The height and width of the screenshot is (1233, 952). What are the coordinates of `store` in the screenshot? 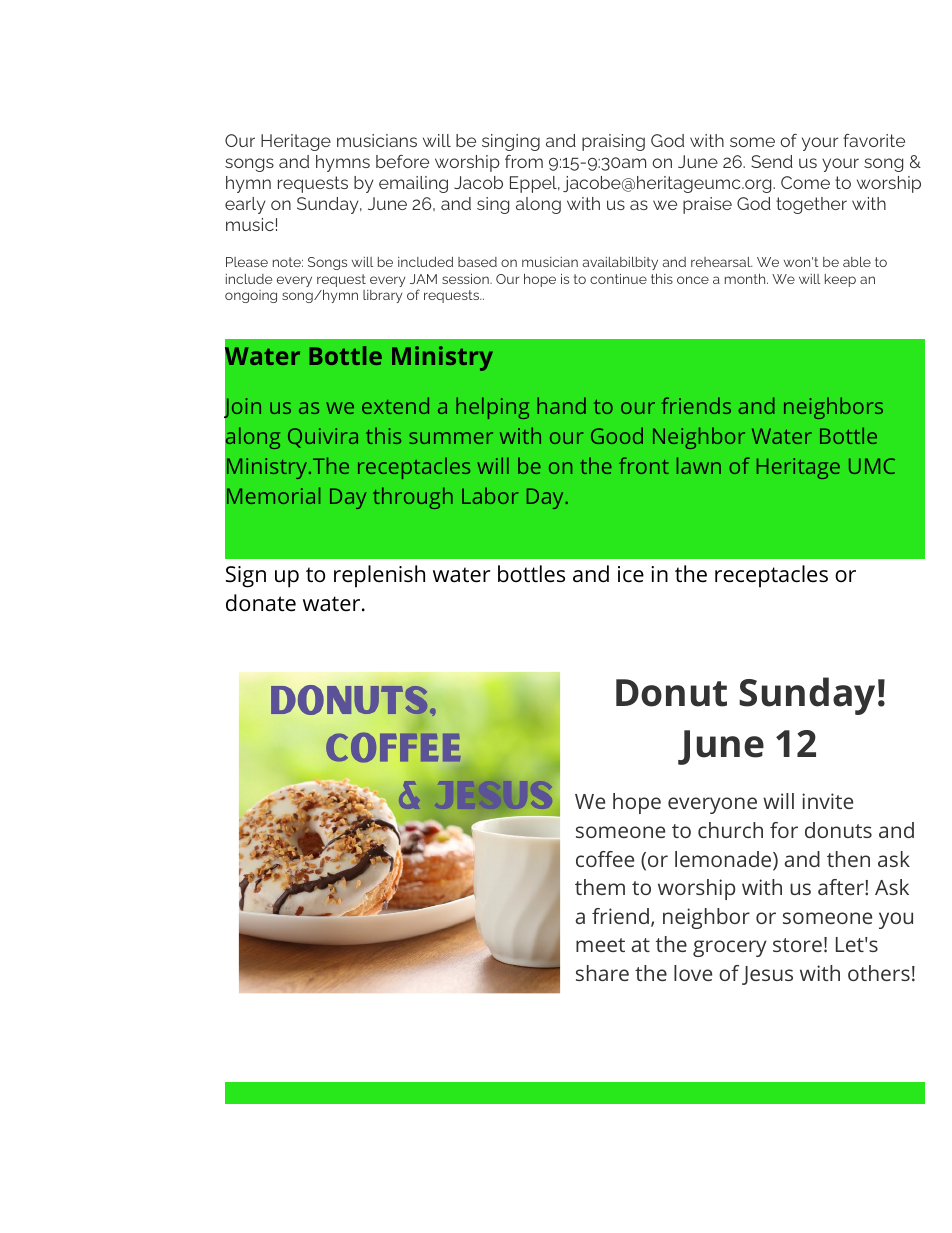 It's located at (797, 945).
